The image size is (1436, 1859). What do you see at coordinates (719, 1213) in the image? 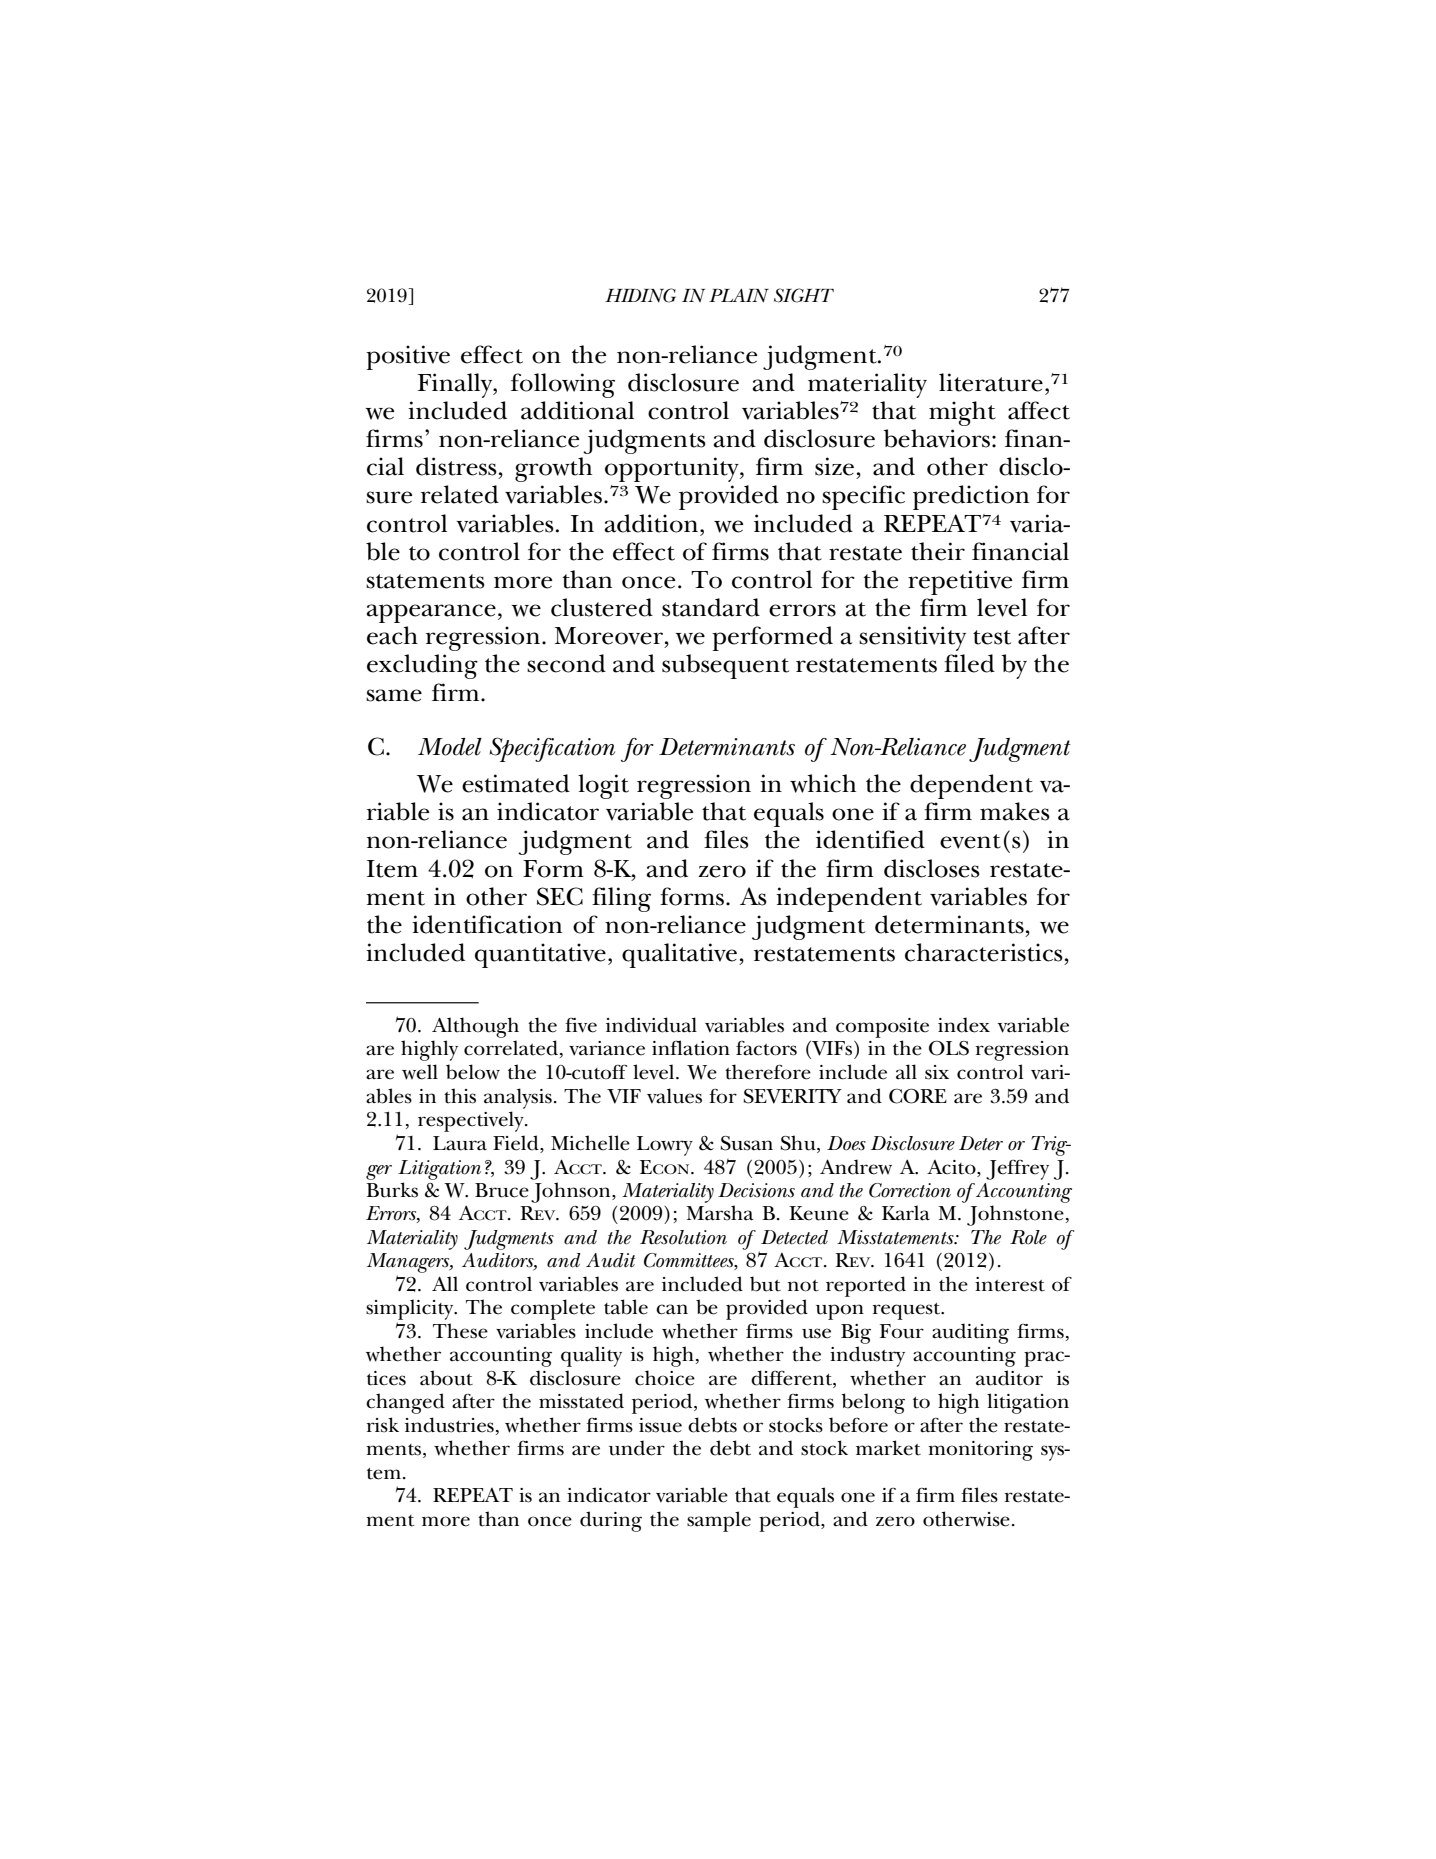
I see `Marsha` at bounding box center [719, 1213].
